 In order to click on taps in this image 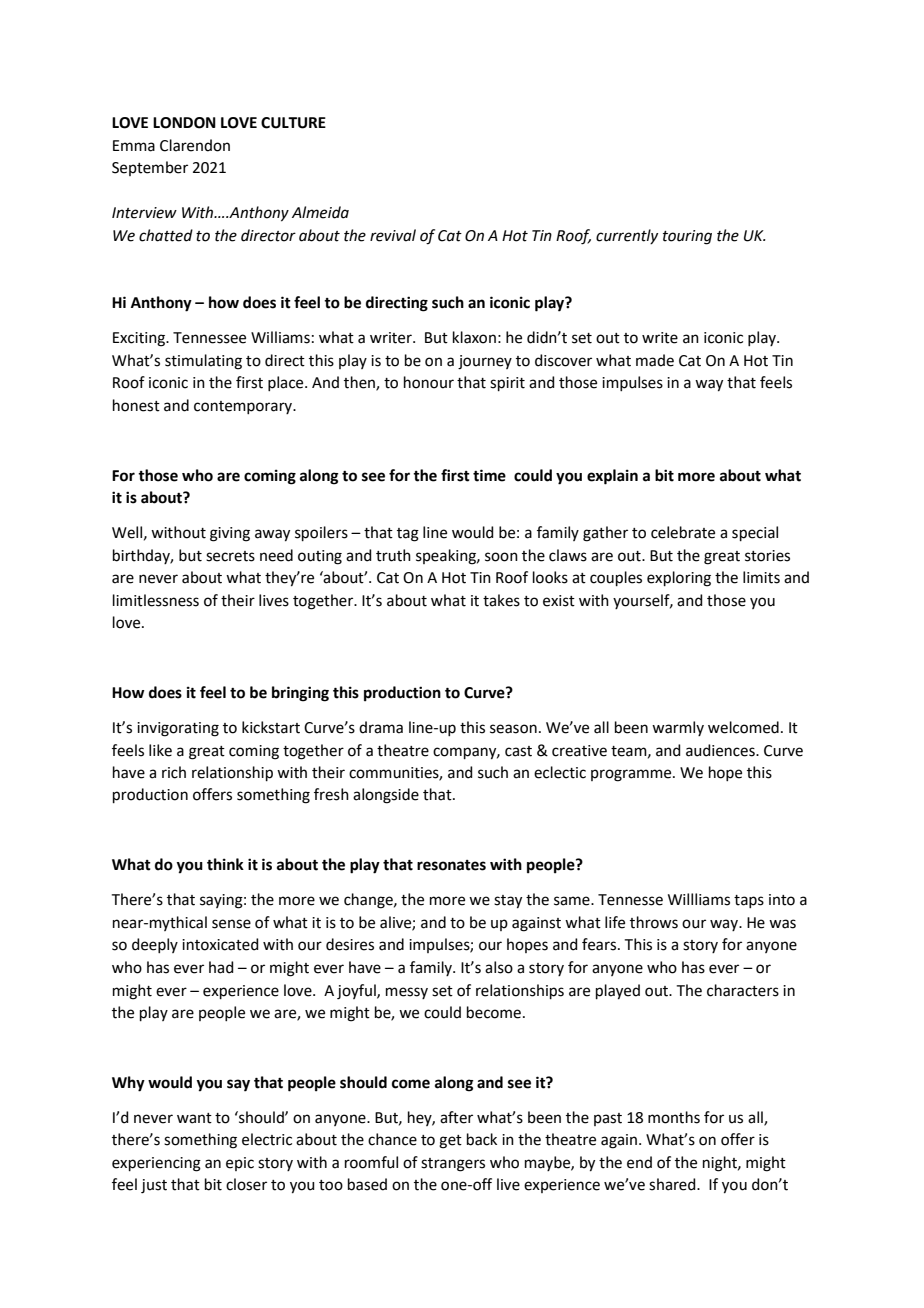, I will do `click(749, 901)`.
